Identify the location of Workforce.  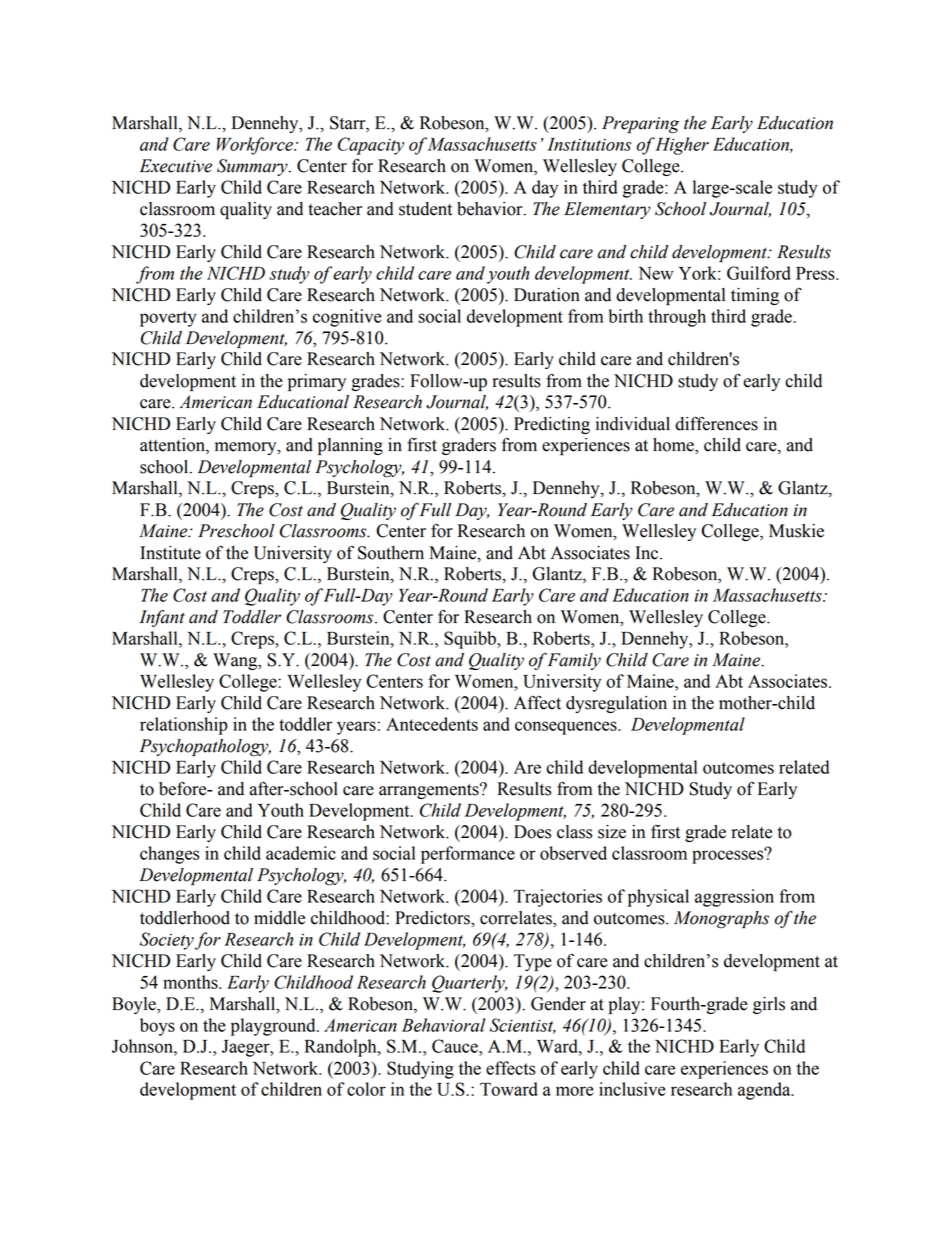
(256, 146).
